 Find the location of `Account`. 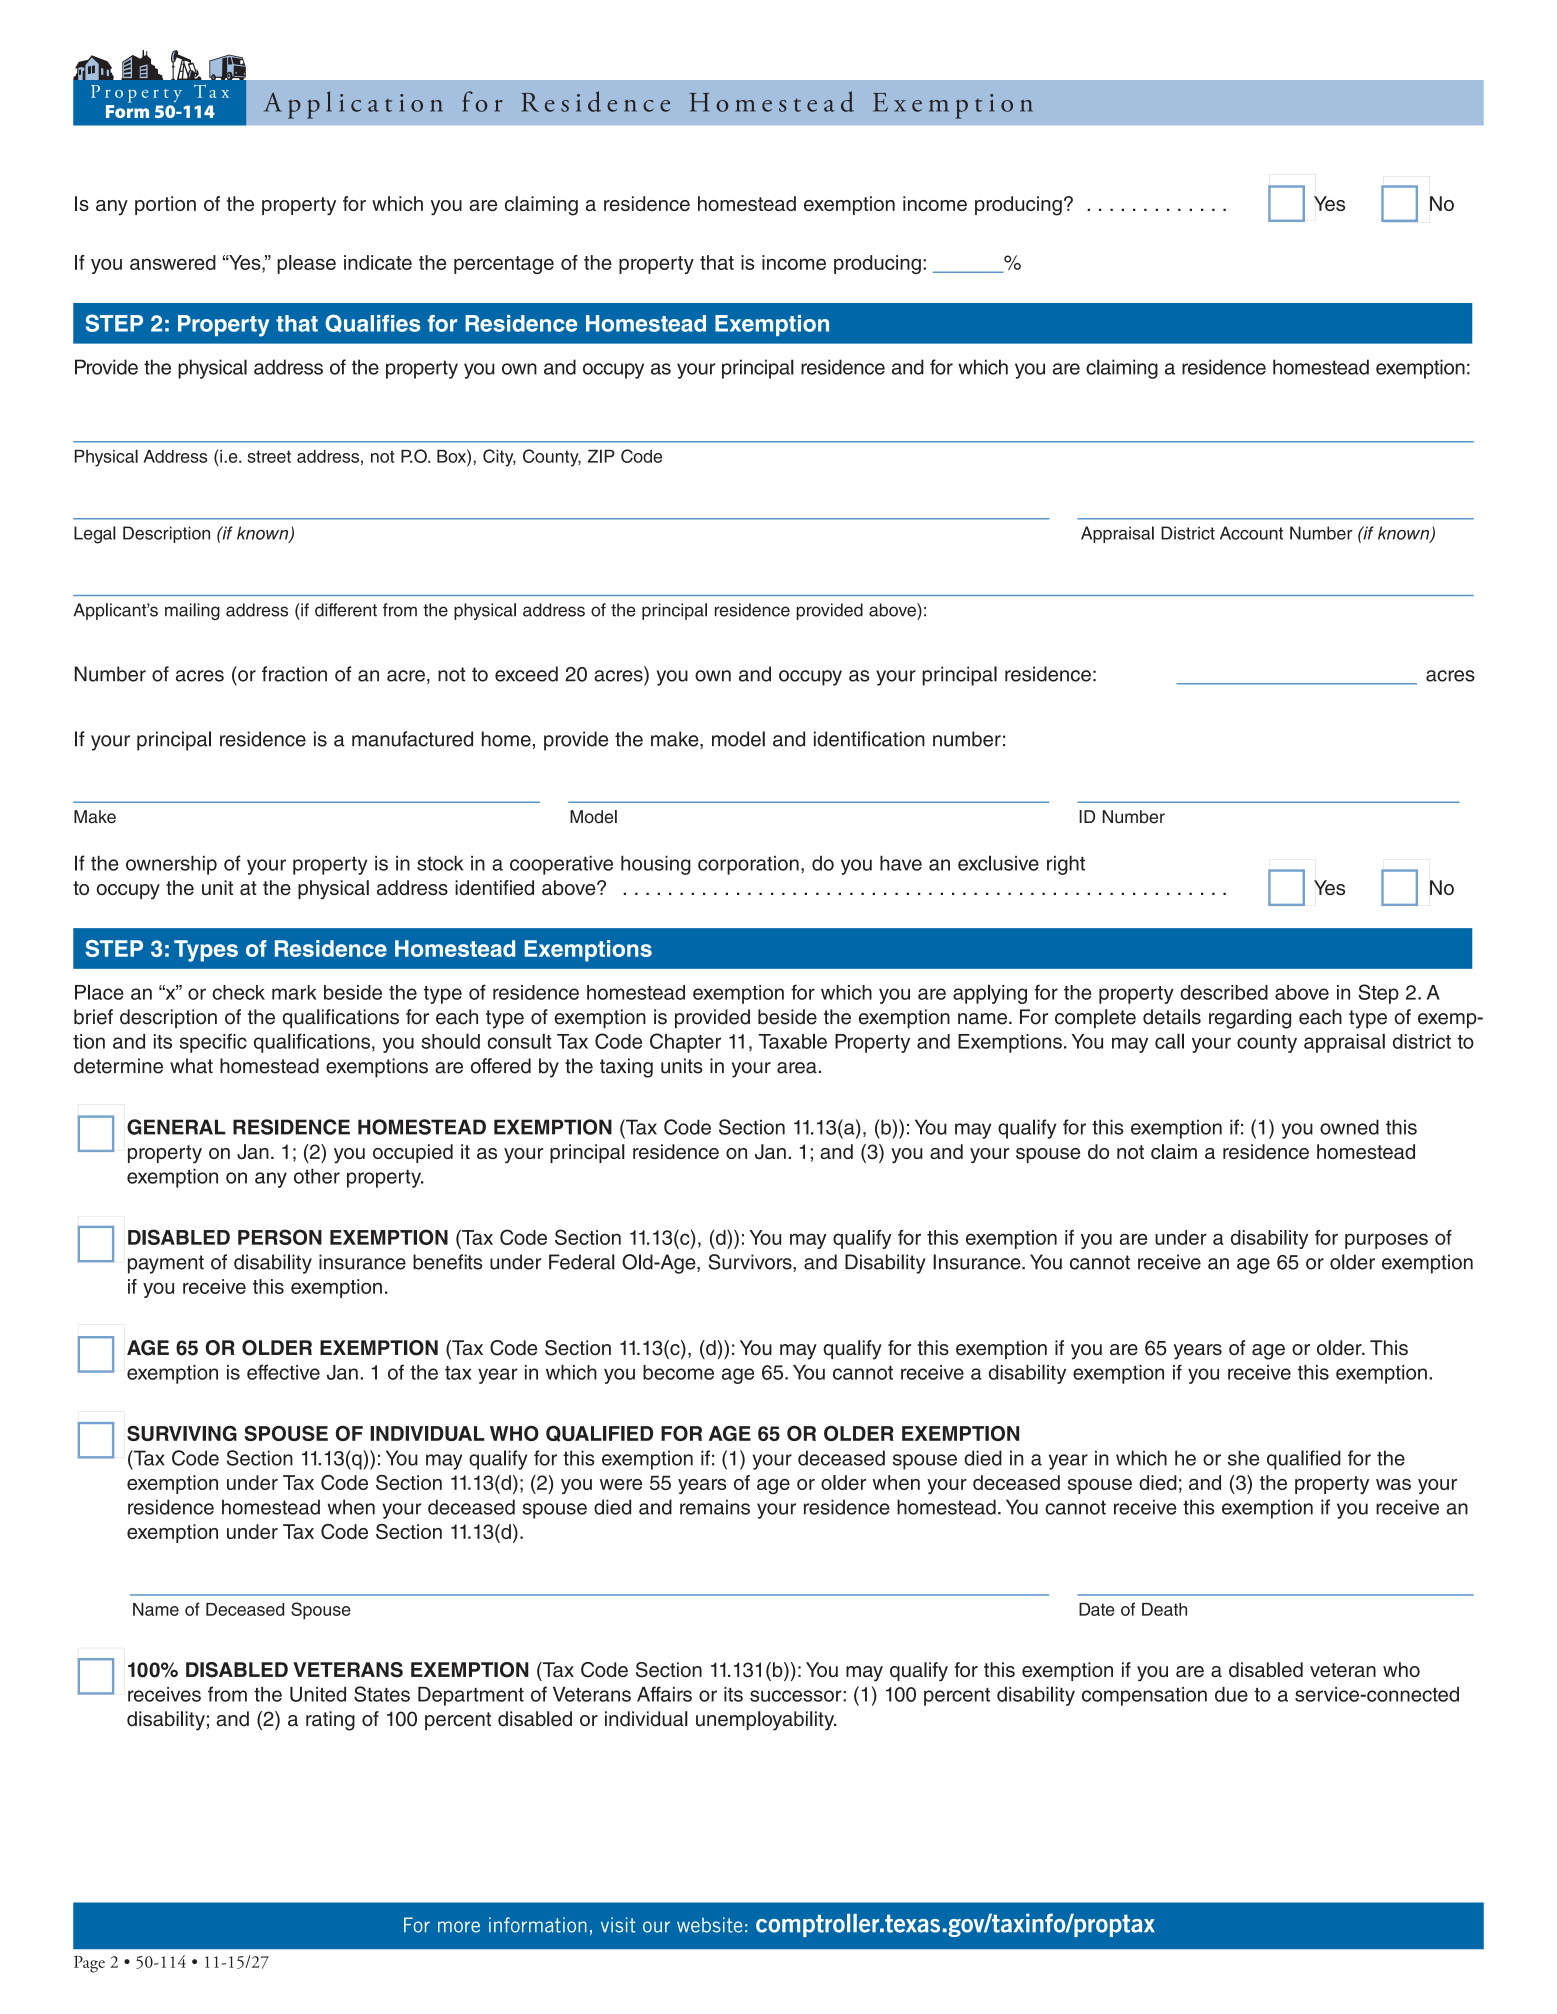

Account is located at coordinates (1251, 533).
